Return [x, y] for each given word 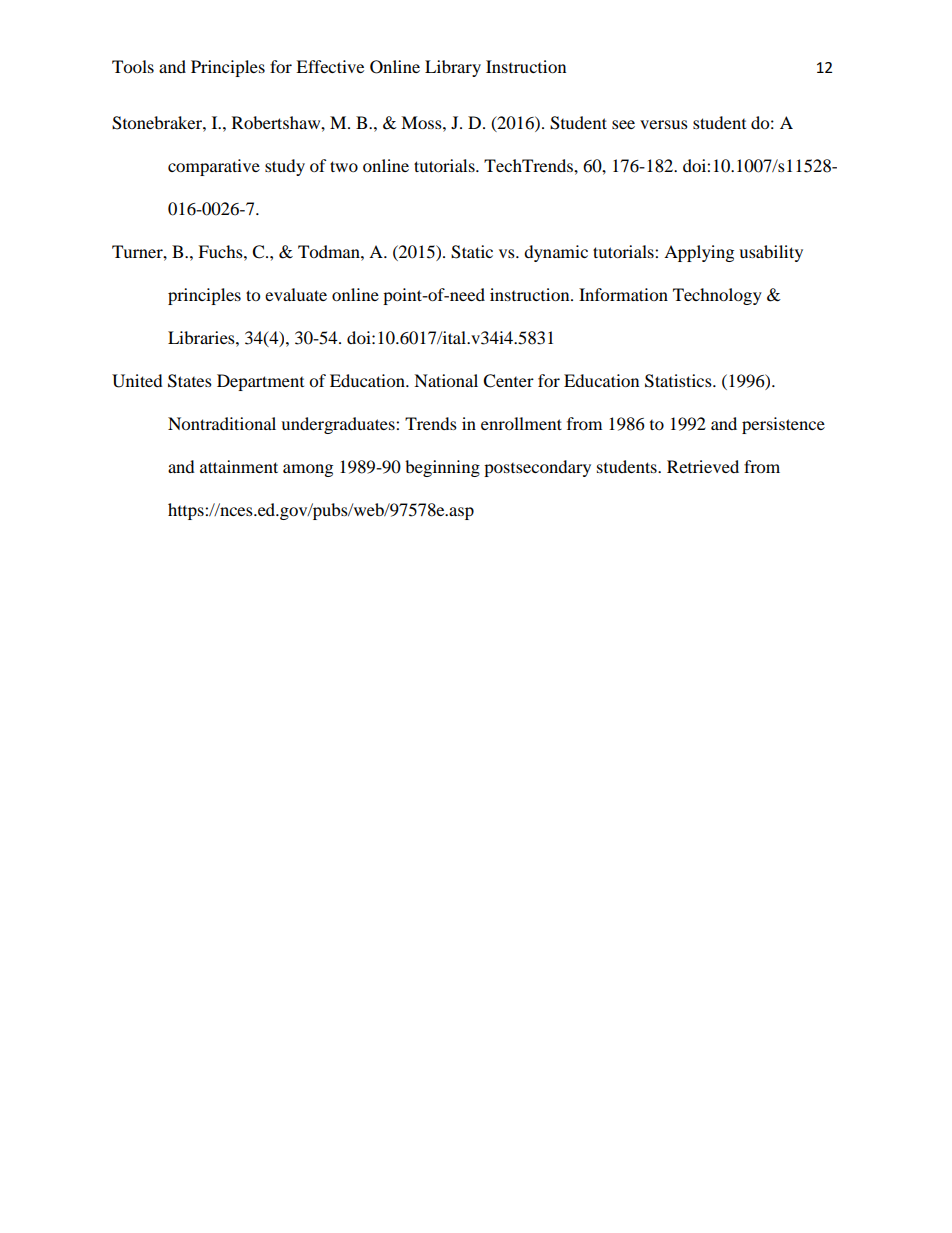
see [623, 124]
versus [664, 124]
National [446, 380]
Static [472, 252]
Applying [699, 253]
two [344, 166]
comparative [214, 167]
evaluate [296, 294]
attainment [239, 466]
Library [453, 68]
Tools [133, 66]
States [190, 381]
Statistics [679, 381]
